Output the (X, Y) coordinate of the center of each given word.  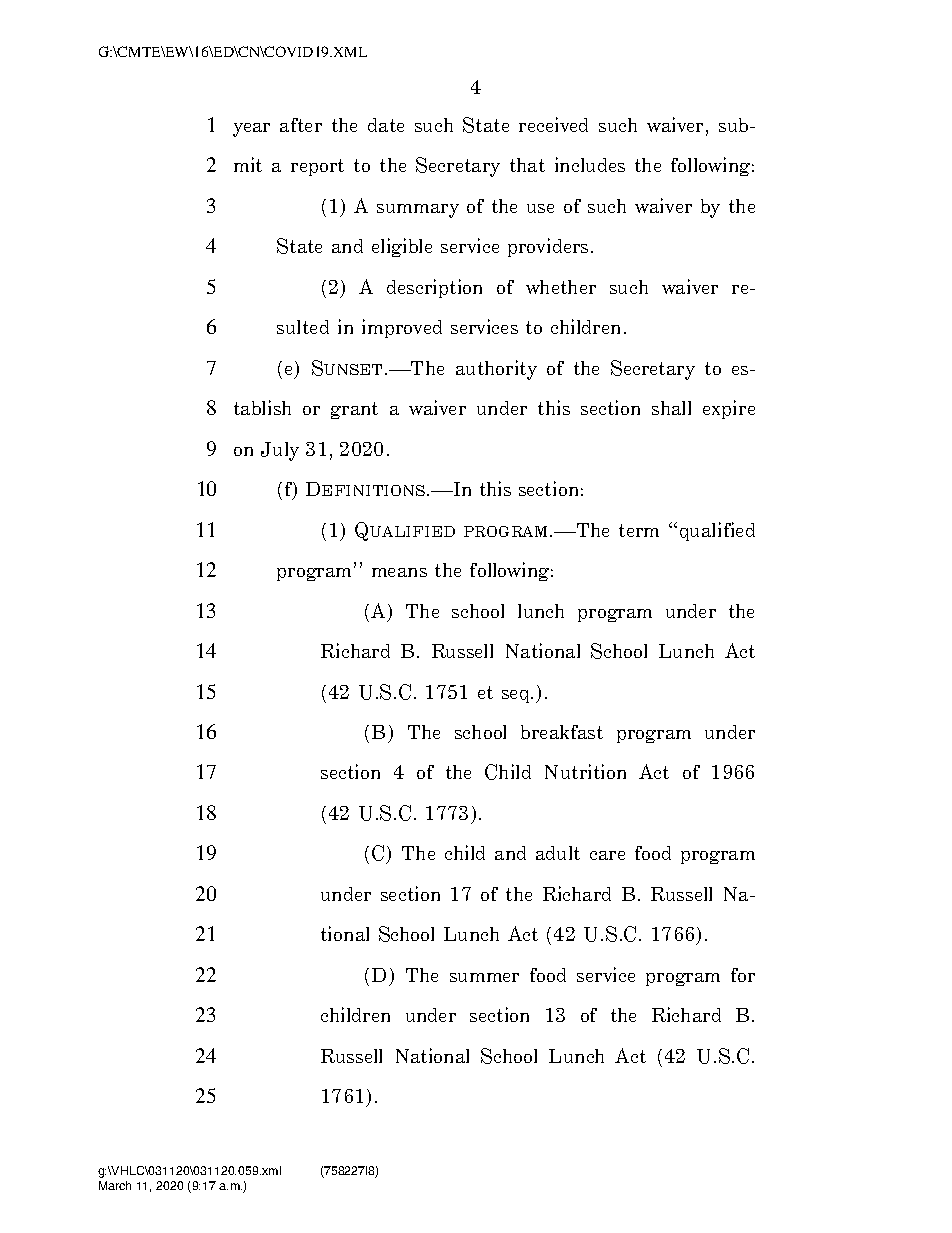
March (115, 1185)
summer (484, 977)
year (251, 130)
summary (418, 211)
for (743, 975)
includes (590, 164)
